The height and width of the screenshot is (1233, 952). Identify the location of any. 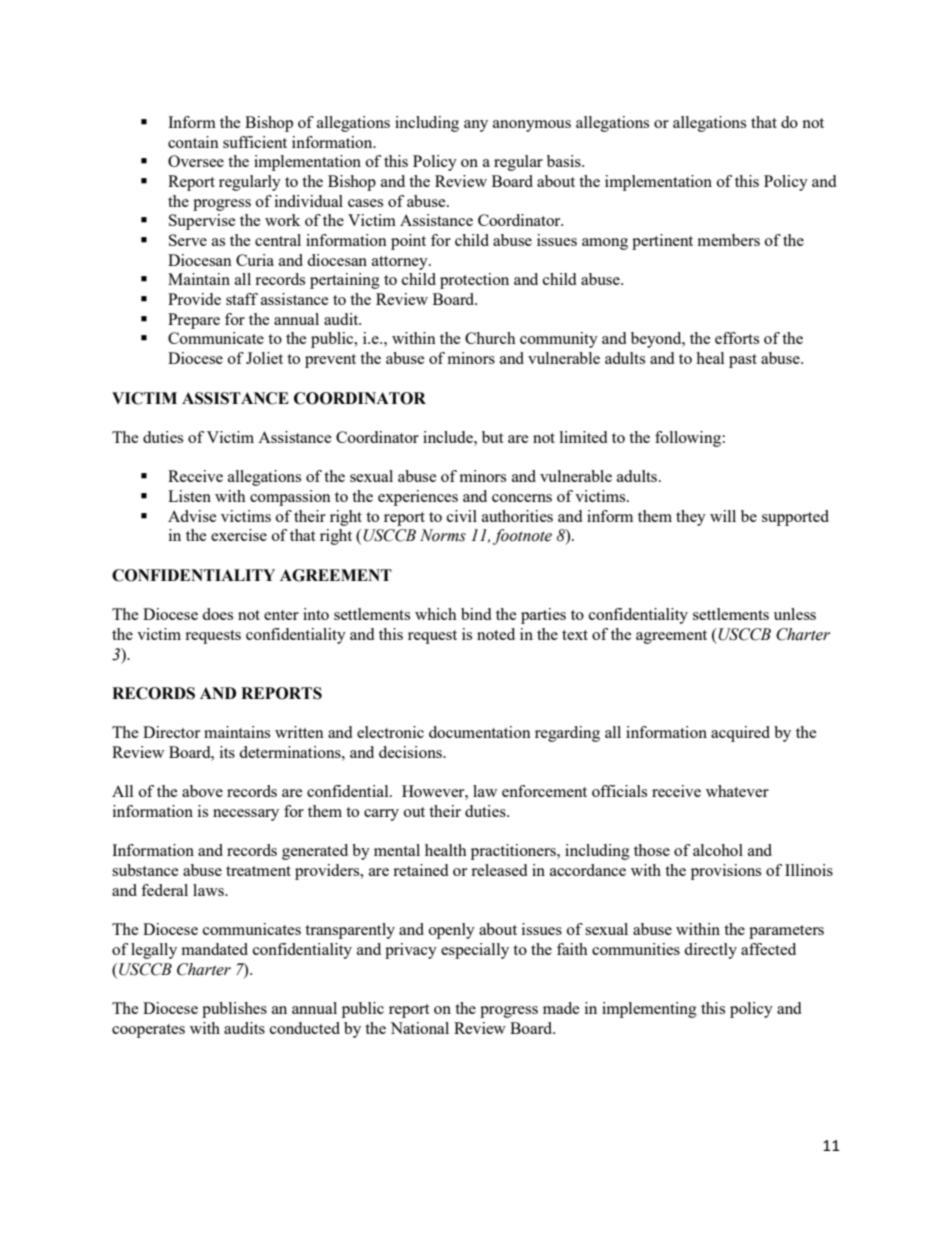
(476, 126).
